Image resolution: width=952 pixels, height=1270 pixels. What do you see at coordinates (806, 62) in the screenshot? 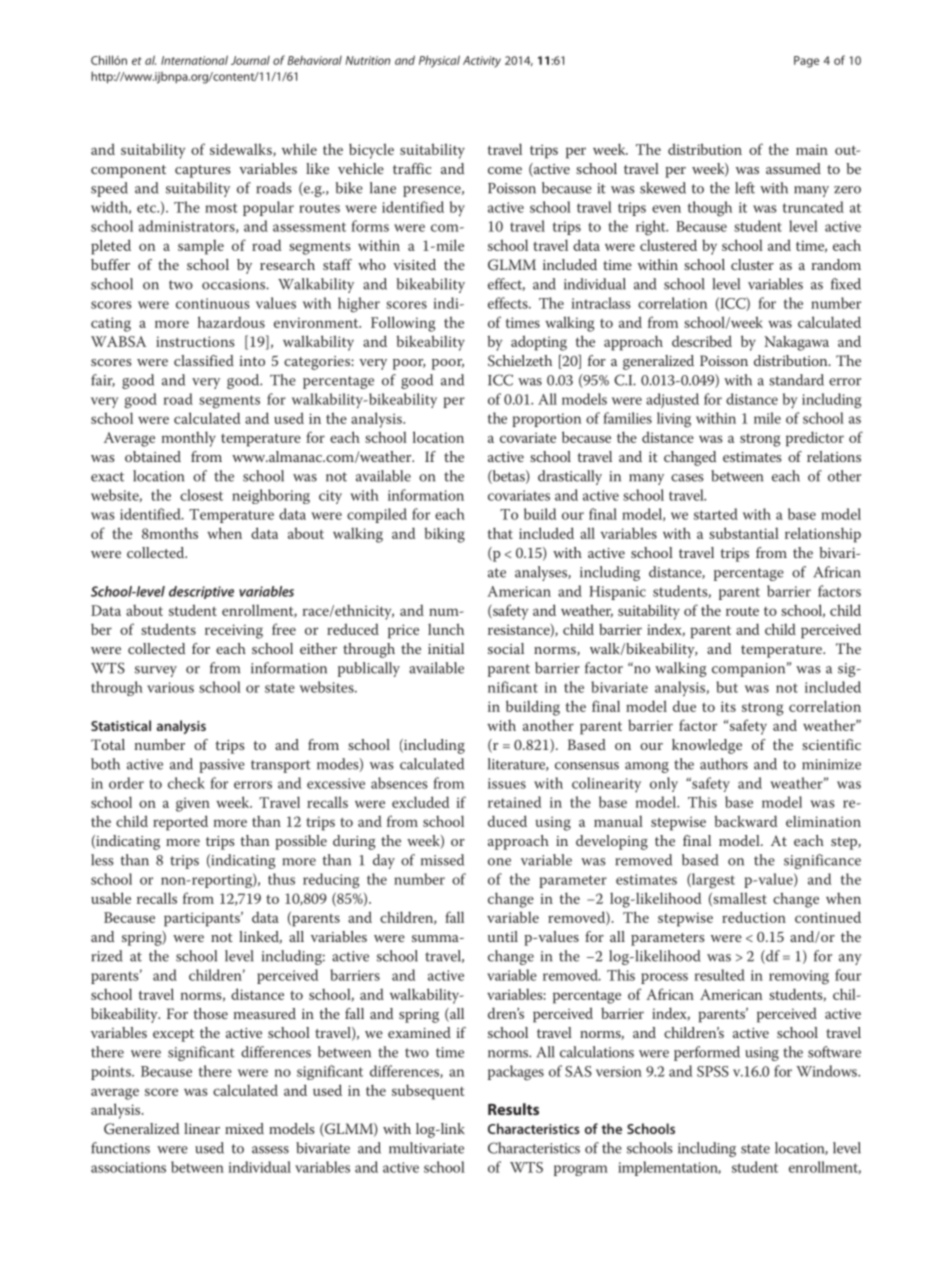
I see `Page` at bounding box center [806, 62].
